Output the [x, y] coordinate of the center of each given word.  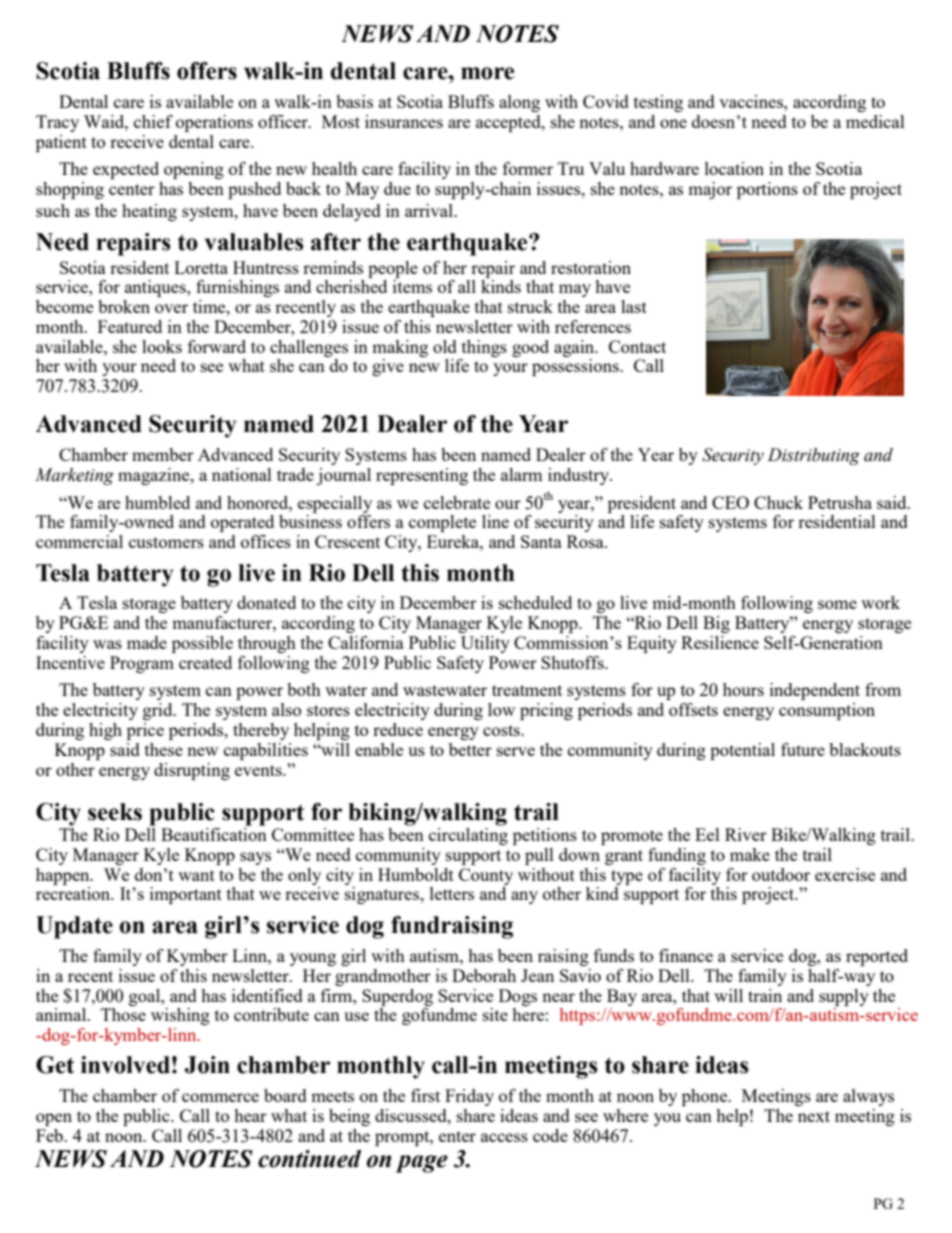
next [814, 1116]
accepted [509, 123]
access [504, 1137]
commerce [220, 1097]
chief [153, 121]
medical [875, 121]
